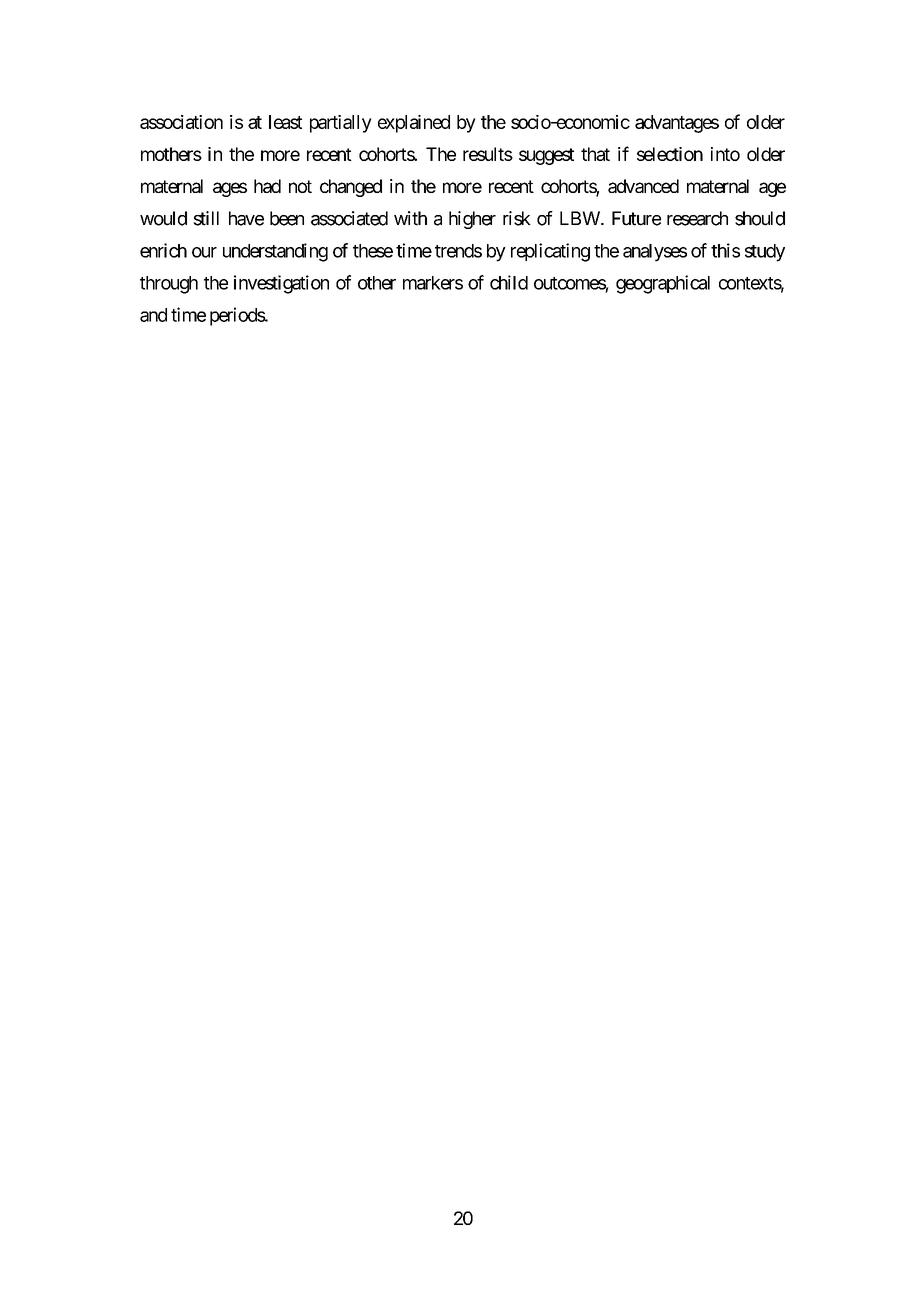 The height and width of the screenshot is (1307, 924). I want to click on explained, so click(414, 124).
